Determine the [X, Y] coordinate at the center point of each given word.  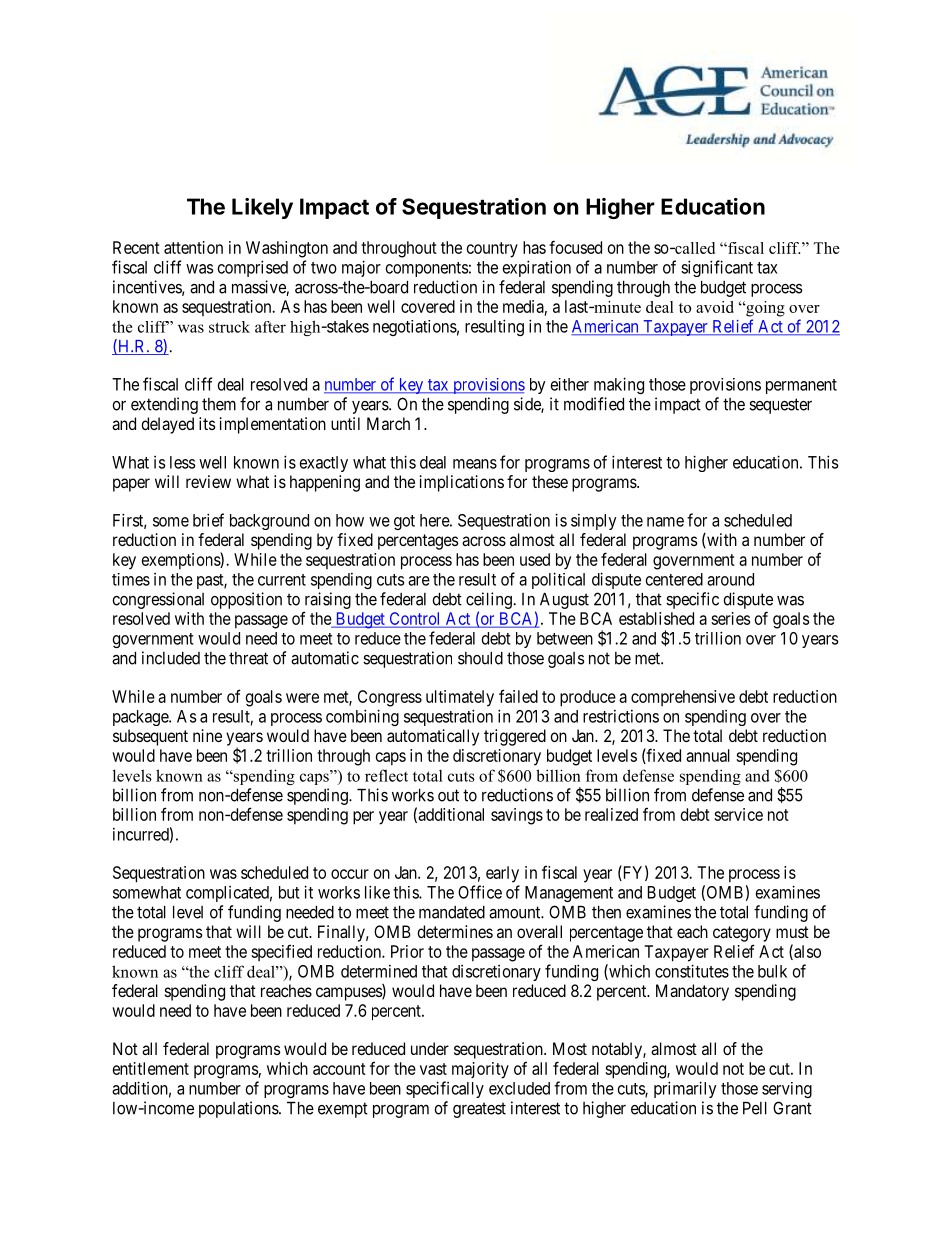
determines [455, 931]
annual [708, 755]
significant [717, 268]
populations [239, 1109]
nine [207, 735]
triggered [515, 737]
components [427, 269]
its [207, 423]
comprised [253, 268]
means [475, 464]
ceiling [490, 600]
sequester [780, 406]
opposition [246, 600]
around [730, 579]
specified [281, 952]
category [742, 934]
